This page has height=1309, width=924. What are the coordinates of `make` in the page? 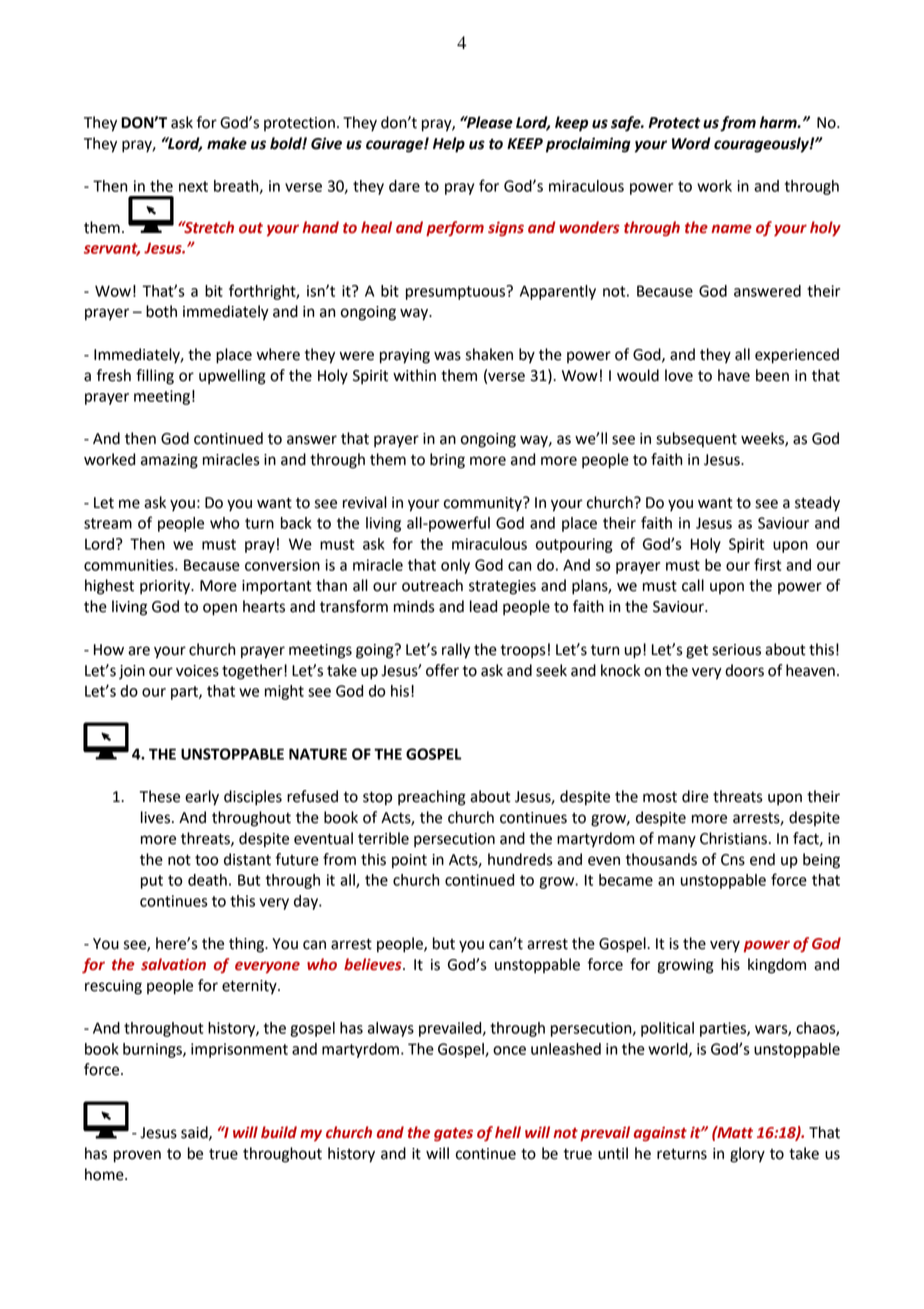 It's located at (227, 143).
